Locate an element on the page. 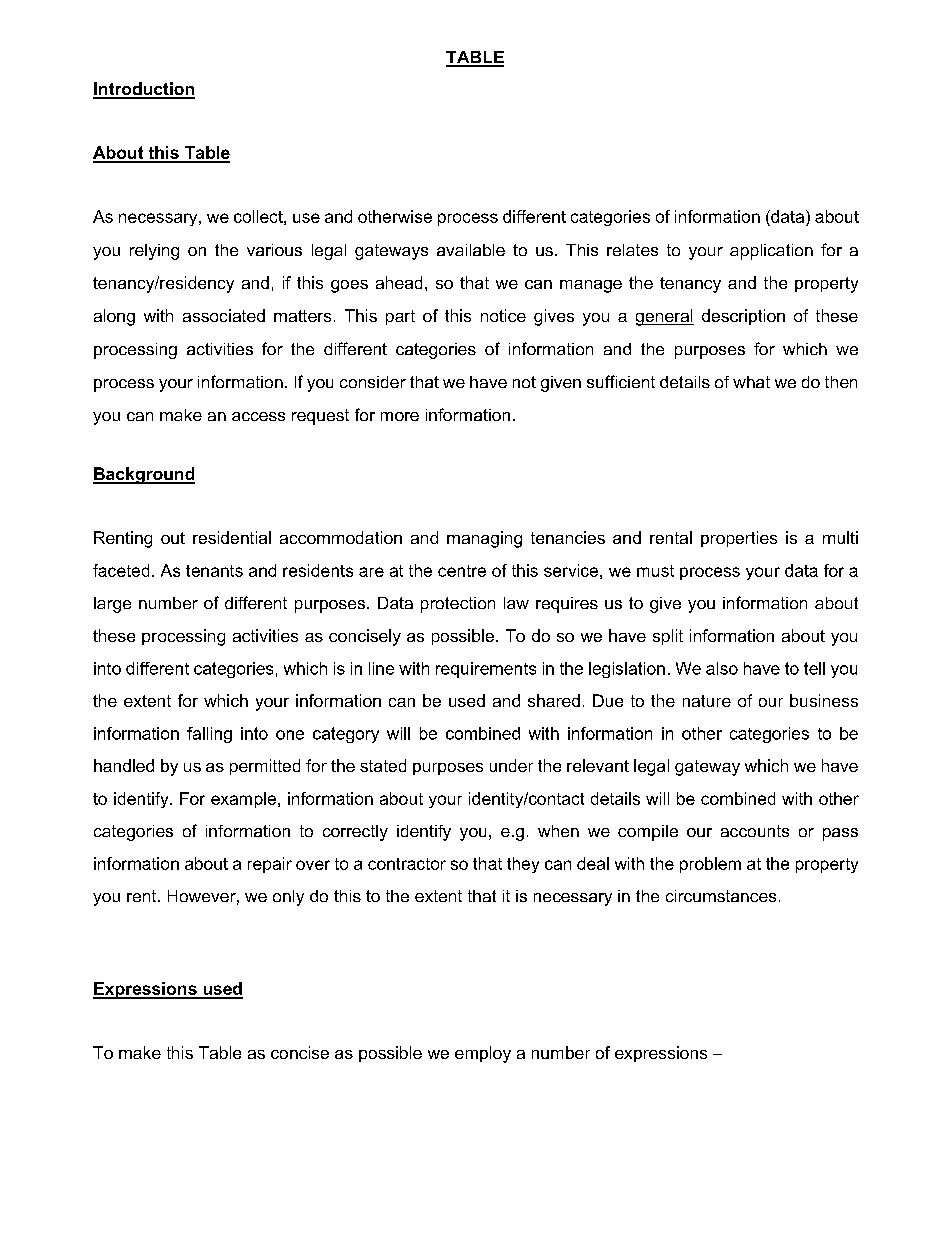  nature is located at coordinates (707, 701).
